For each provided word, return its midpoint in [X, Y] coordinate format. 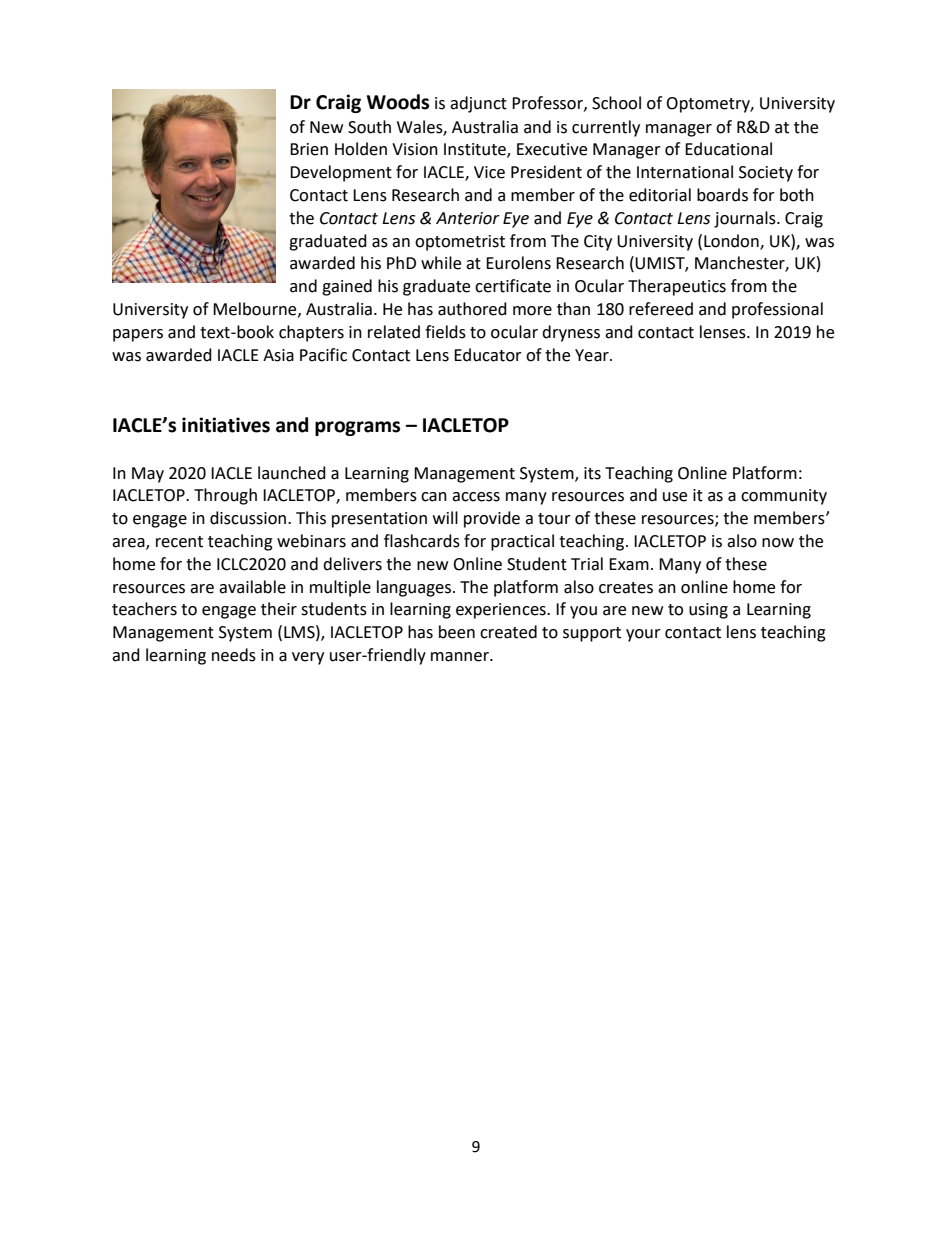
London [732, 241]
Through [225, 496]
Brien [309, 149]
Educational [728, 149]
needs [234, 655]
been [457, 632]
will [445, 517]
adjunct [478, 104]
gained [347, 287]
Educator [488, 355]
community [784, 497]
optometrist [460, 243]
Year [593, 355]
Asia [278, 355]
